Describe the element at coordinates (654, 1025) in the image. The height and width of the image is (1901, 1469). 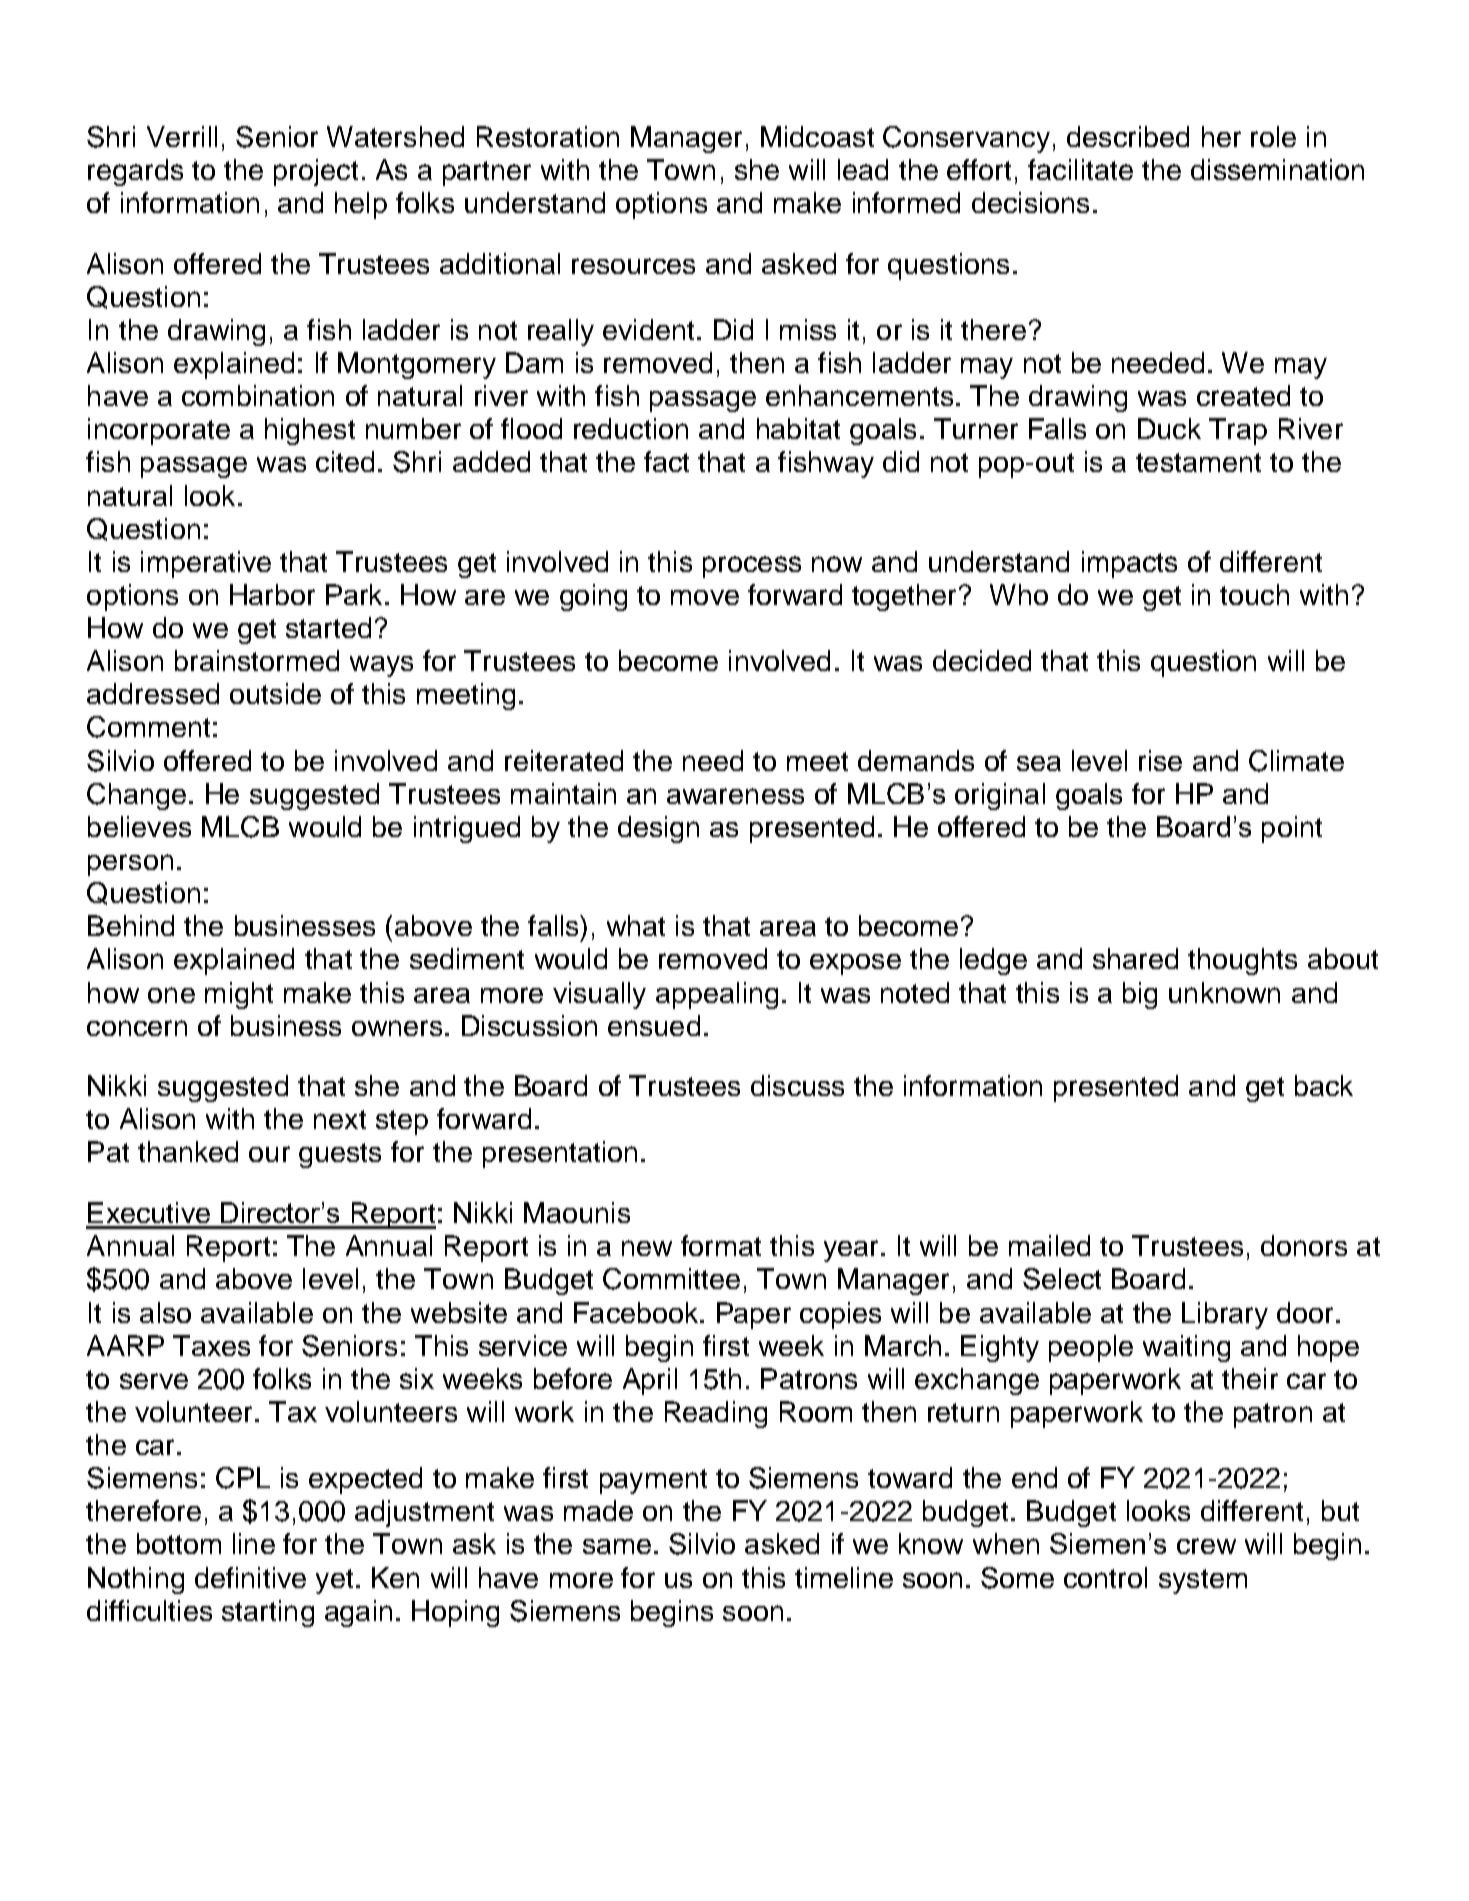
I see `ensued` at that location.
